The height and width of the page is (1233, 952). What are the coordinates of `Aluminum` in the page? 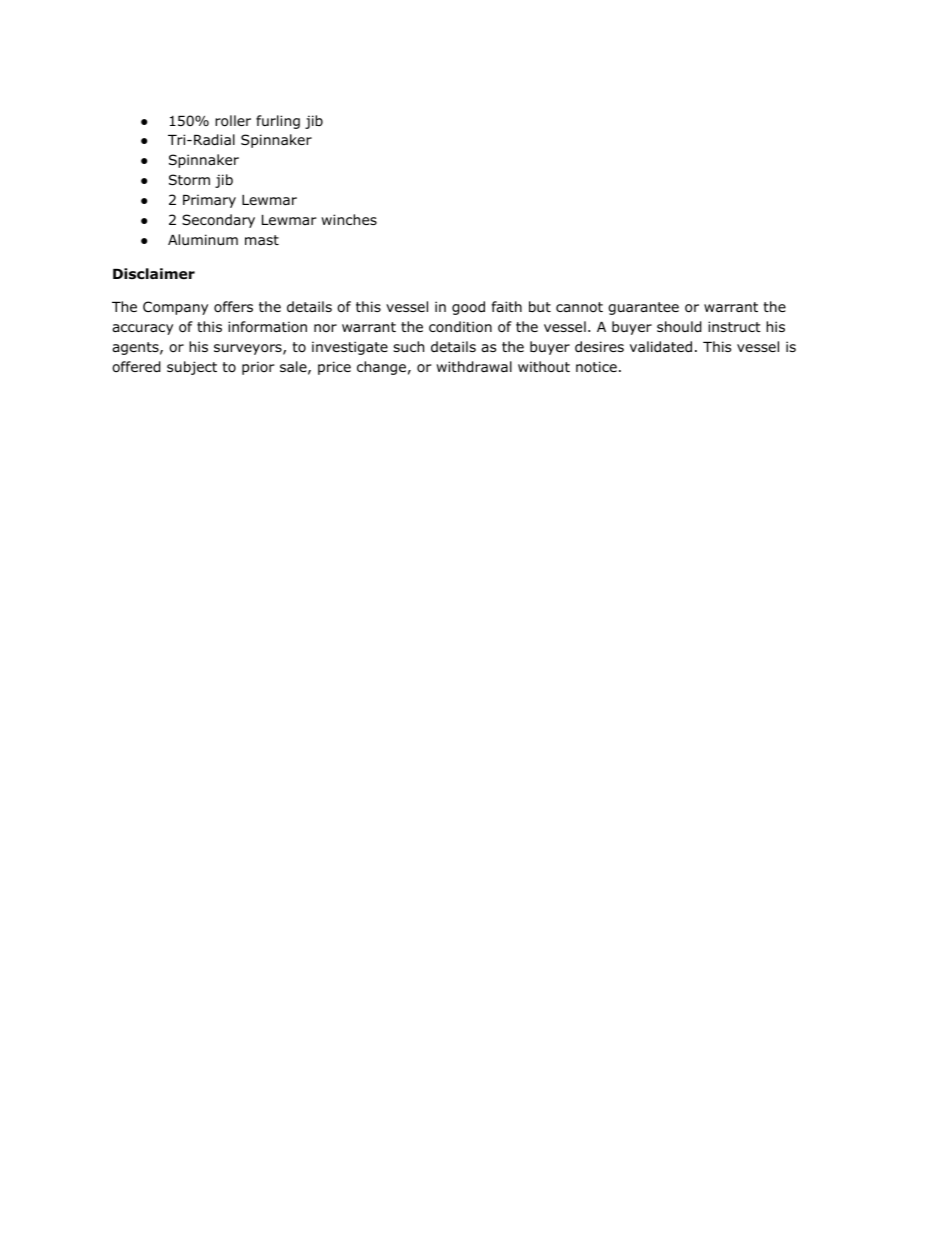 It's located at (203, 239).
